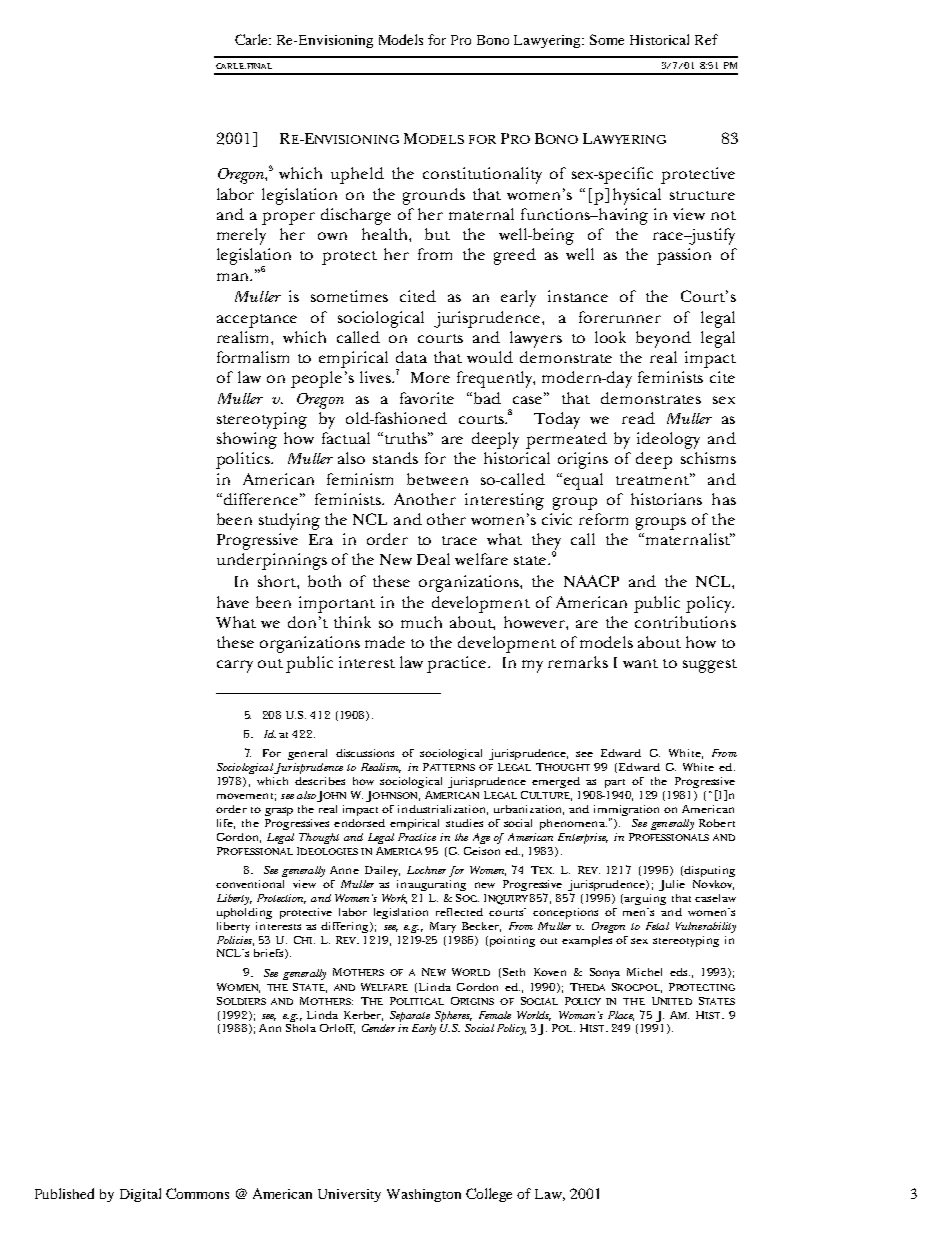 Image resolution: width=952 pixels, height=1233 pixels. Describe the element at coordinates (235, 666) in the document. I see `carry` at that location.
